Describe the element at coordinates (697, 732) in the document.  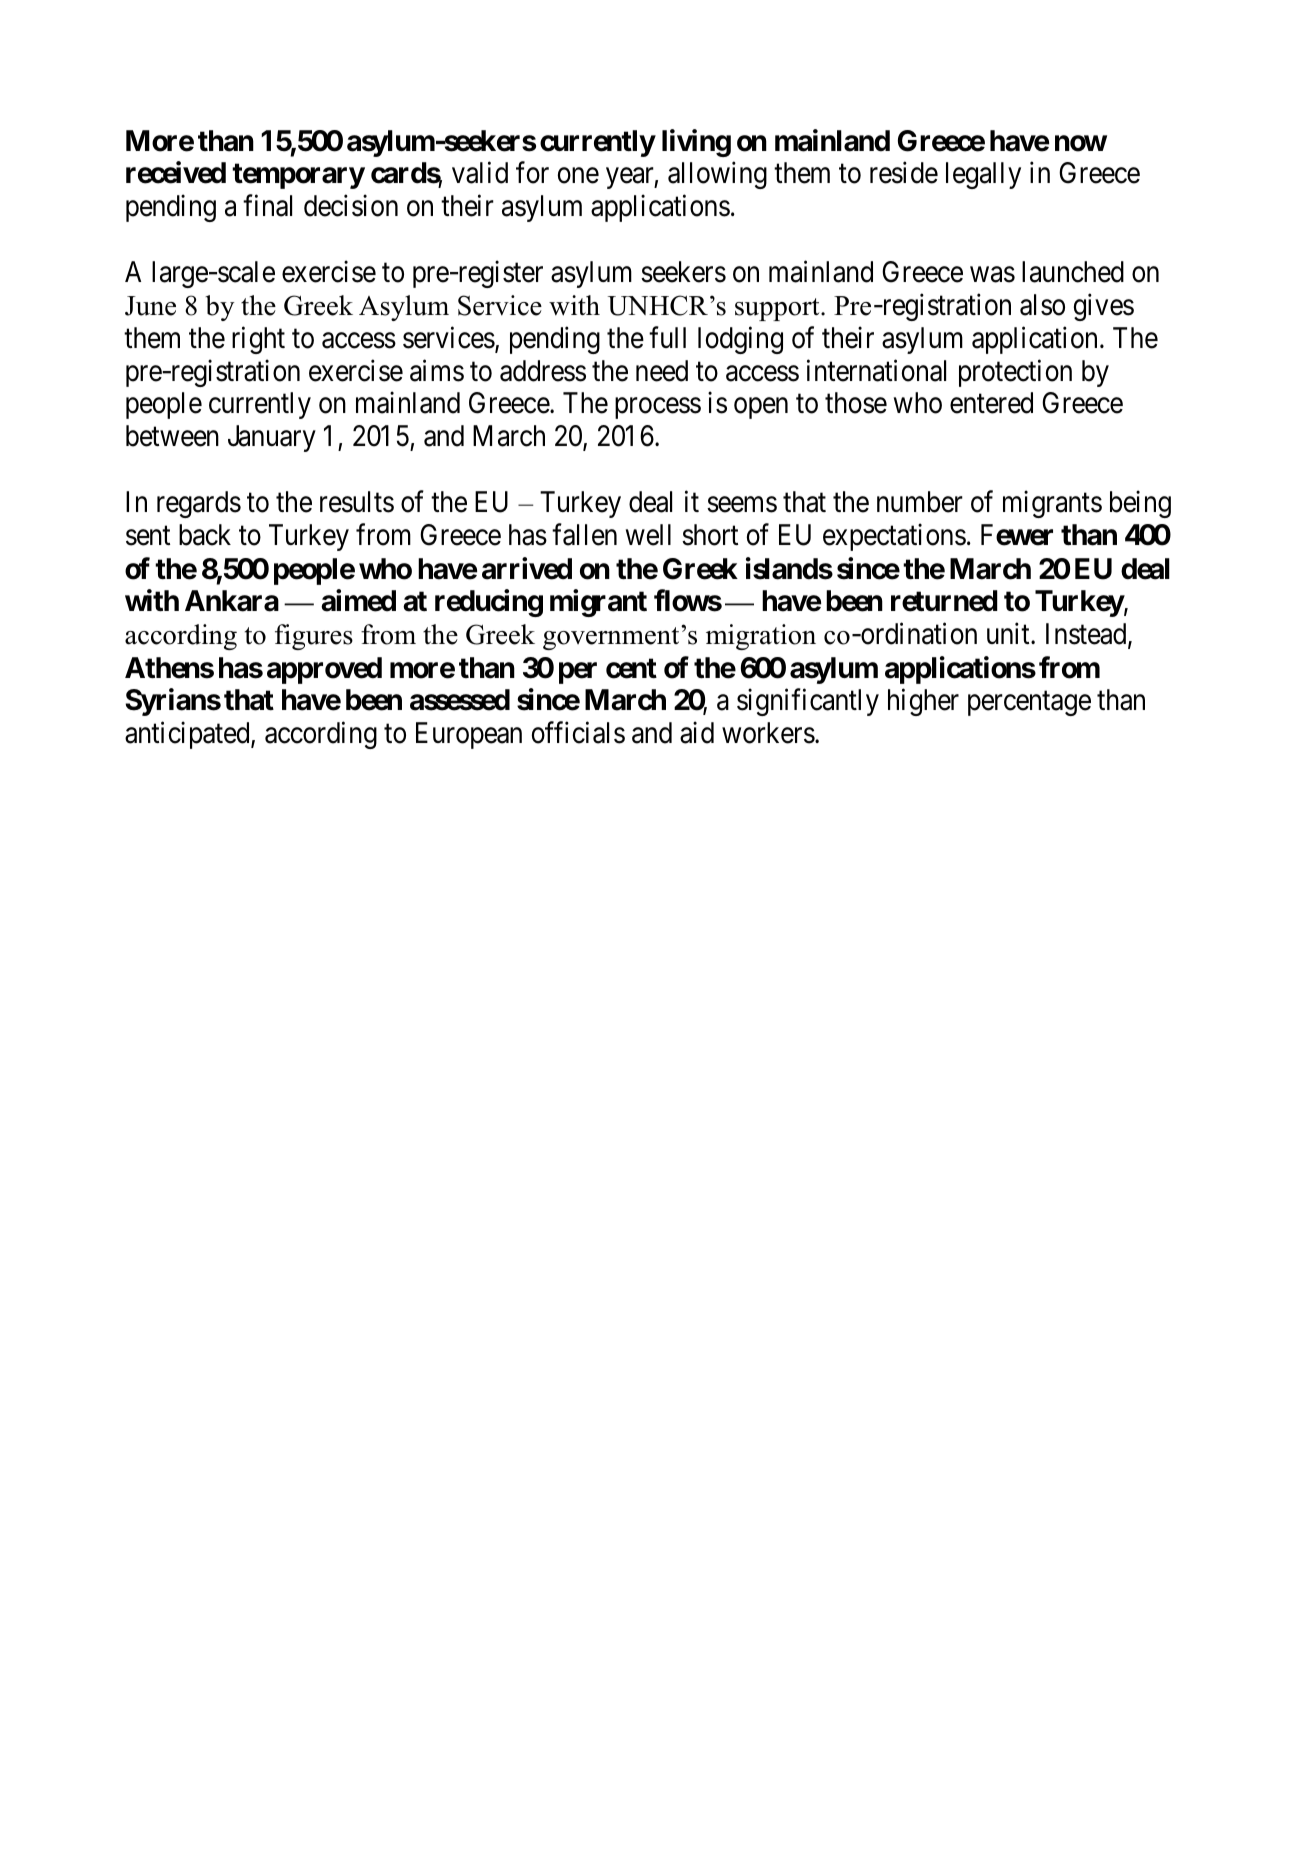
I see `aid` at that location.
